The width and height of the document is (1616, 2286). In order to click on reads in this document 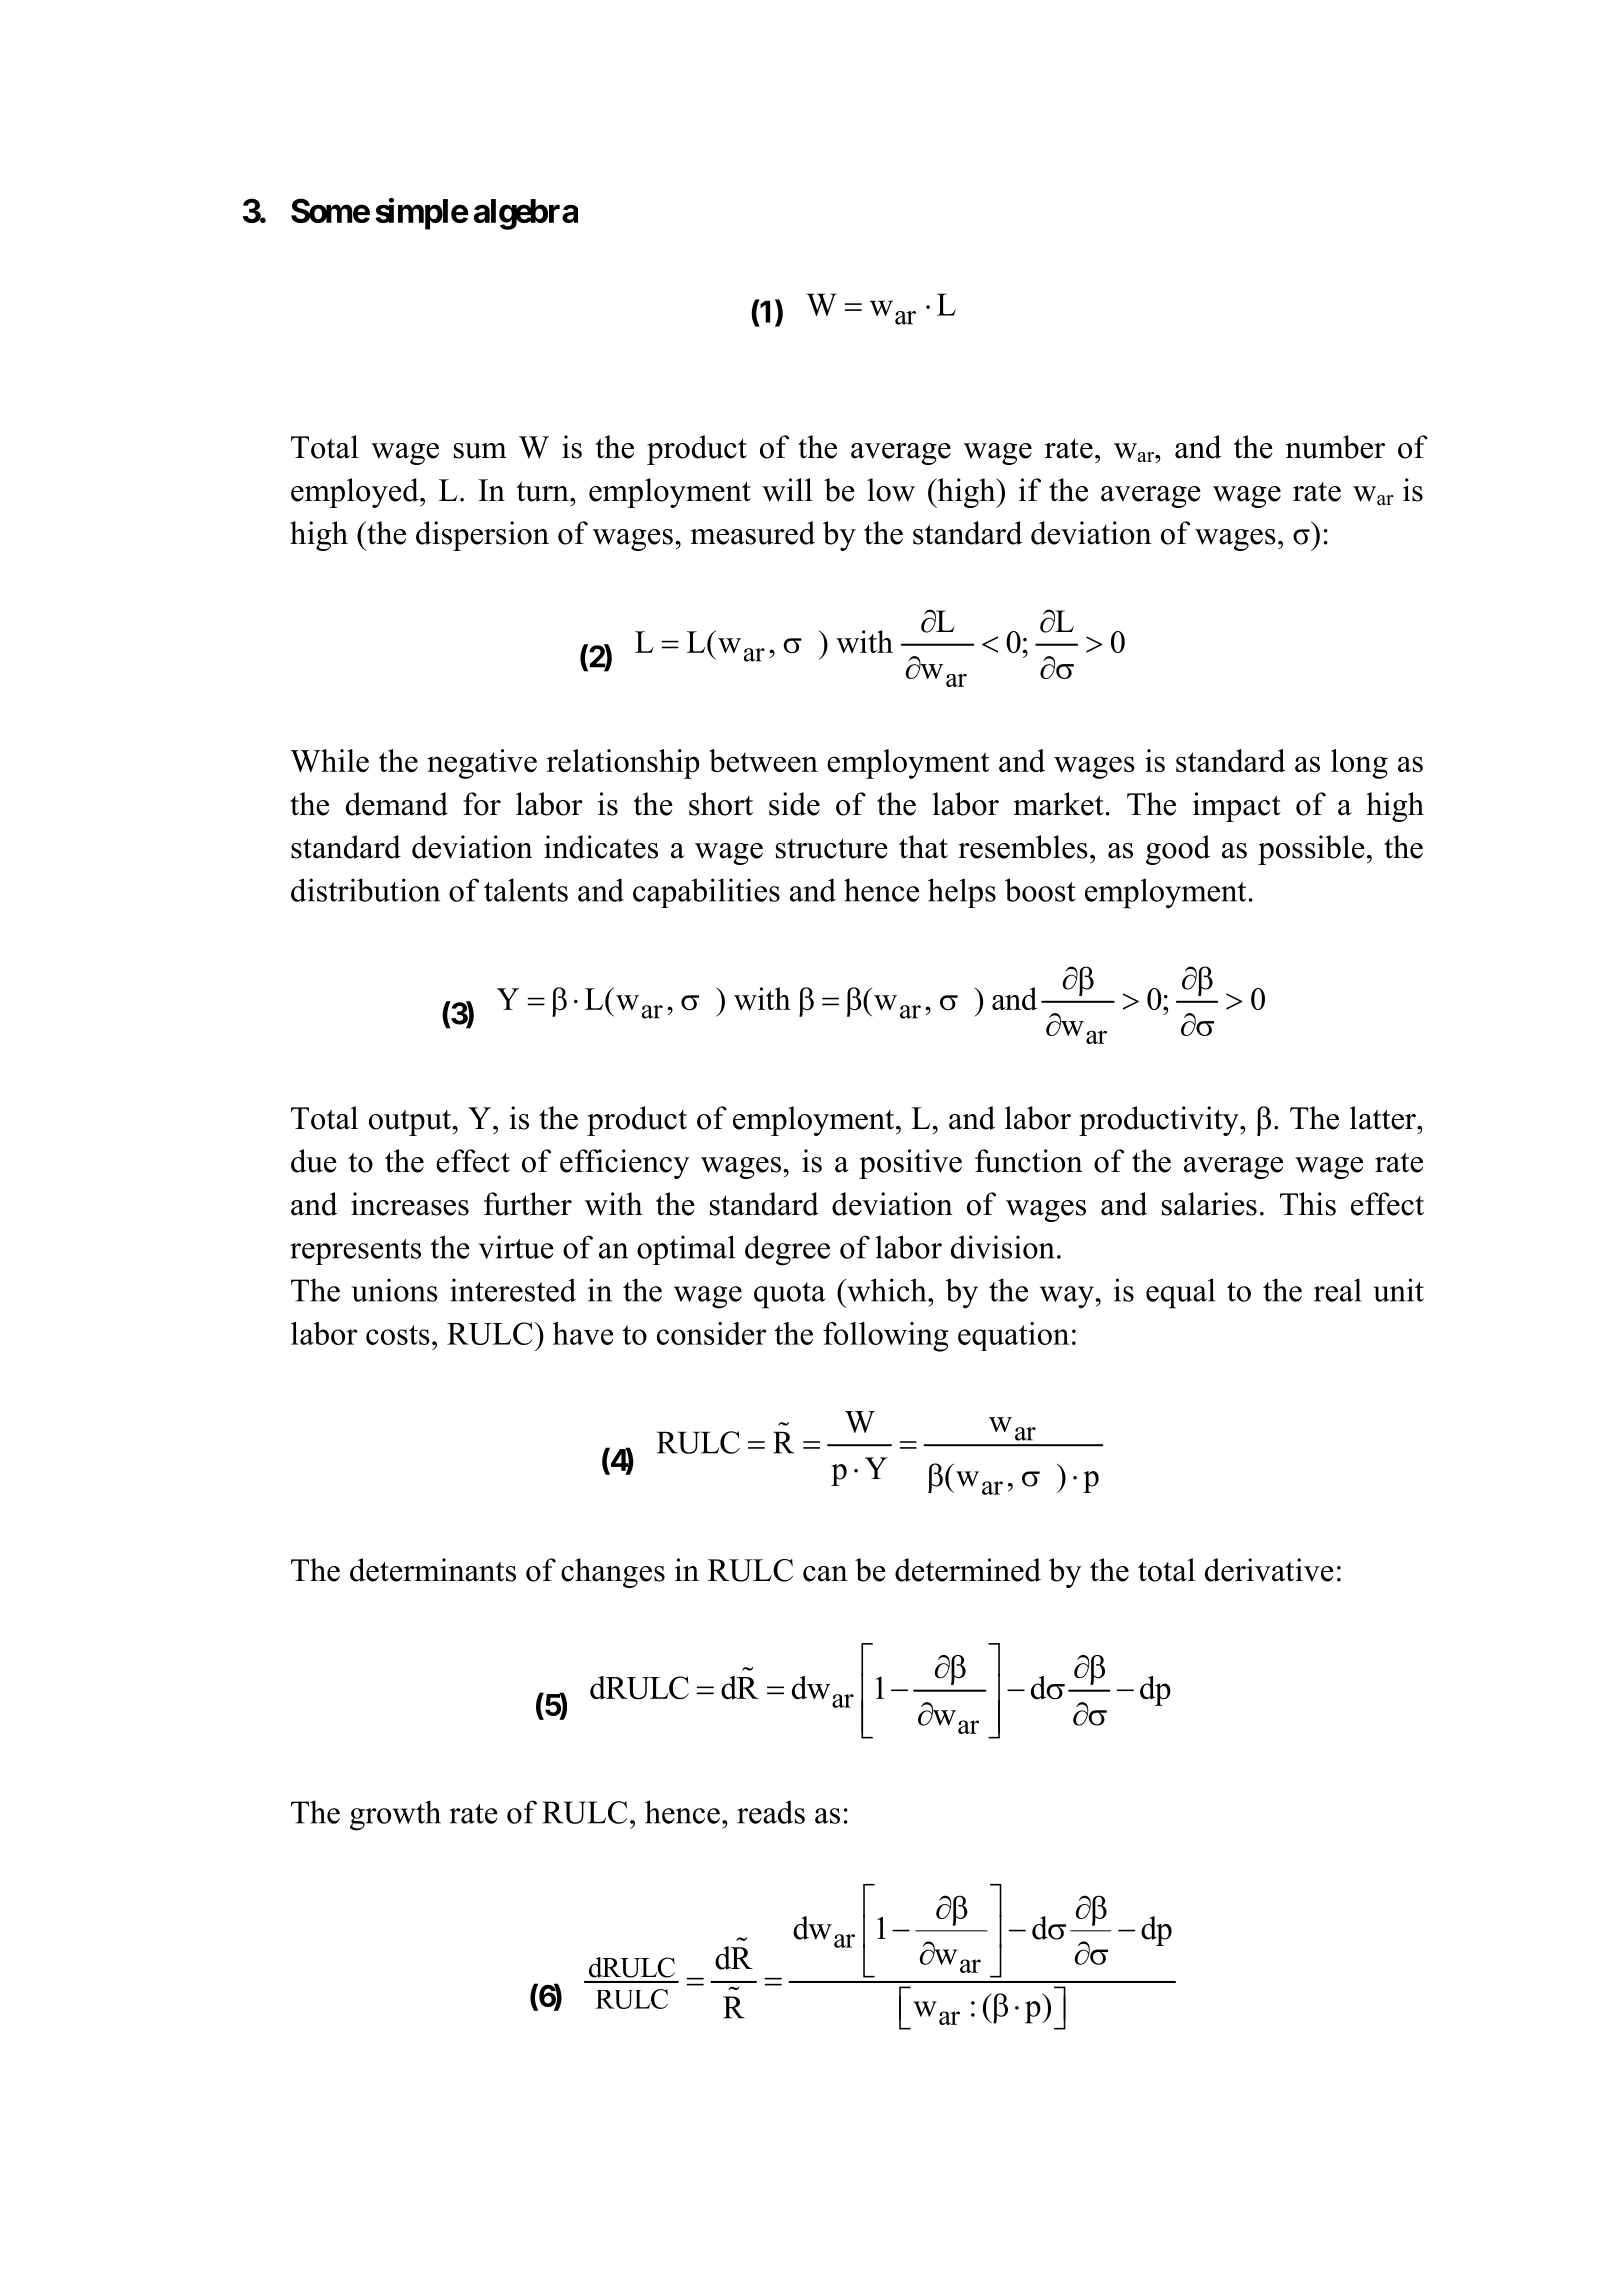, I will do `click(771, 1812)`.
